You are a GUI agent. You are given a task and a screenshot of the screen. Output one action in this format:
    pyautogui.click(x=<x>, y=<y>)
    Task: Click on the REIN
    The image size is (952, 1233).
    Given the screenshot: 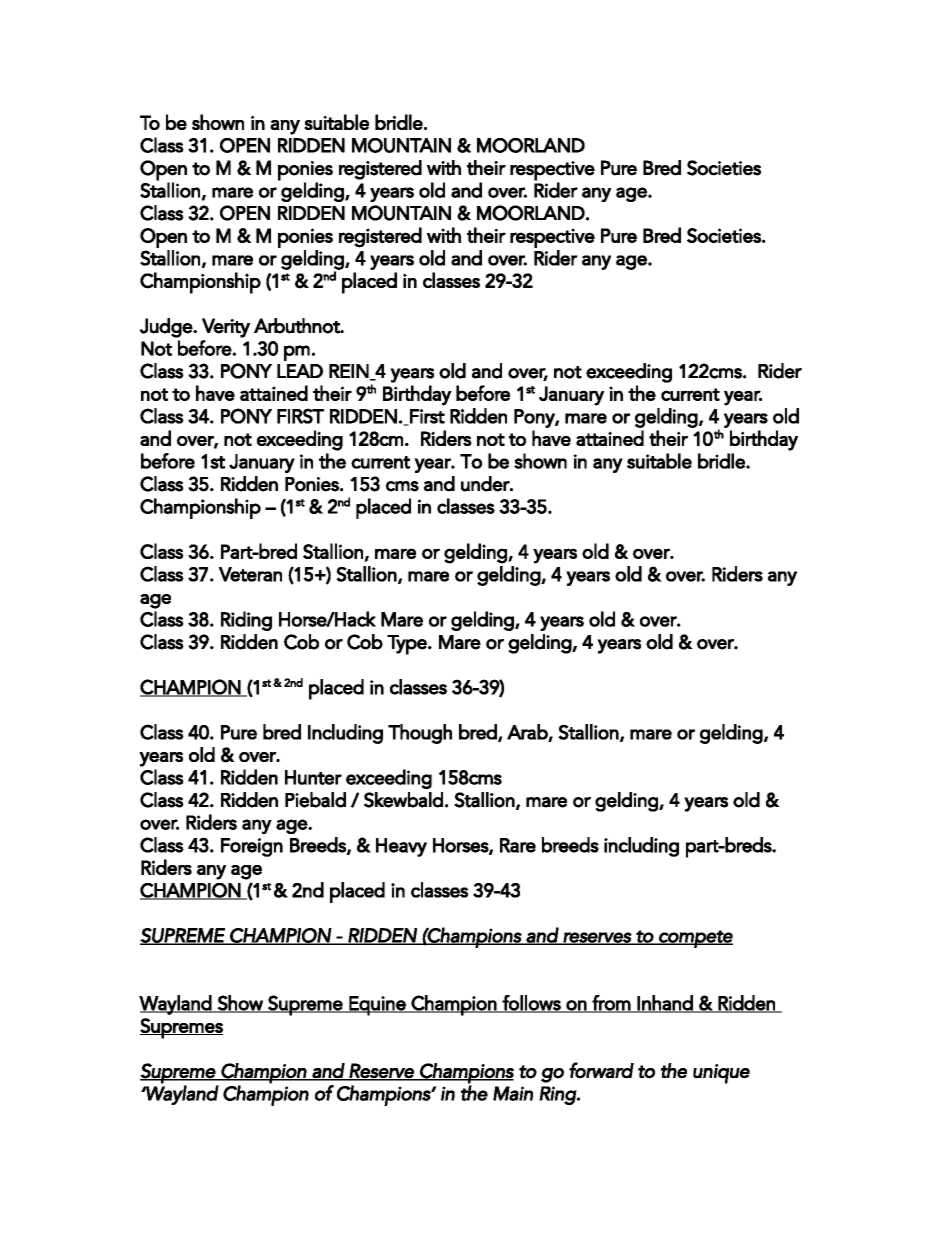 What is the action you would take?
    pyautogui.click(x=350, y=372)
